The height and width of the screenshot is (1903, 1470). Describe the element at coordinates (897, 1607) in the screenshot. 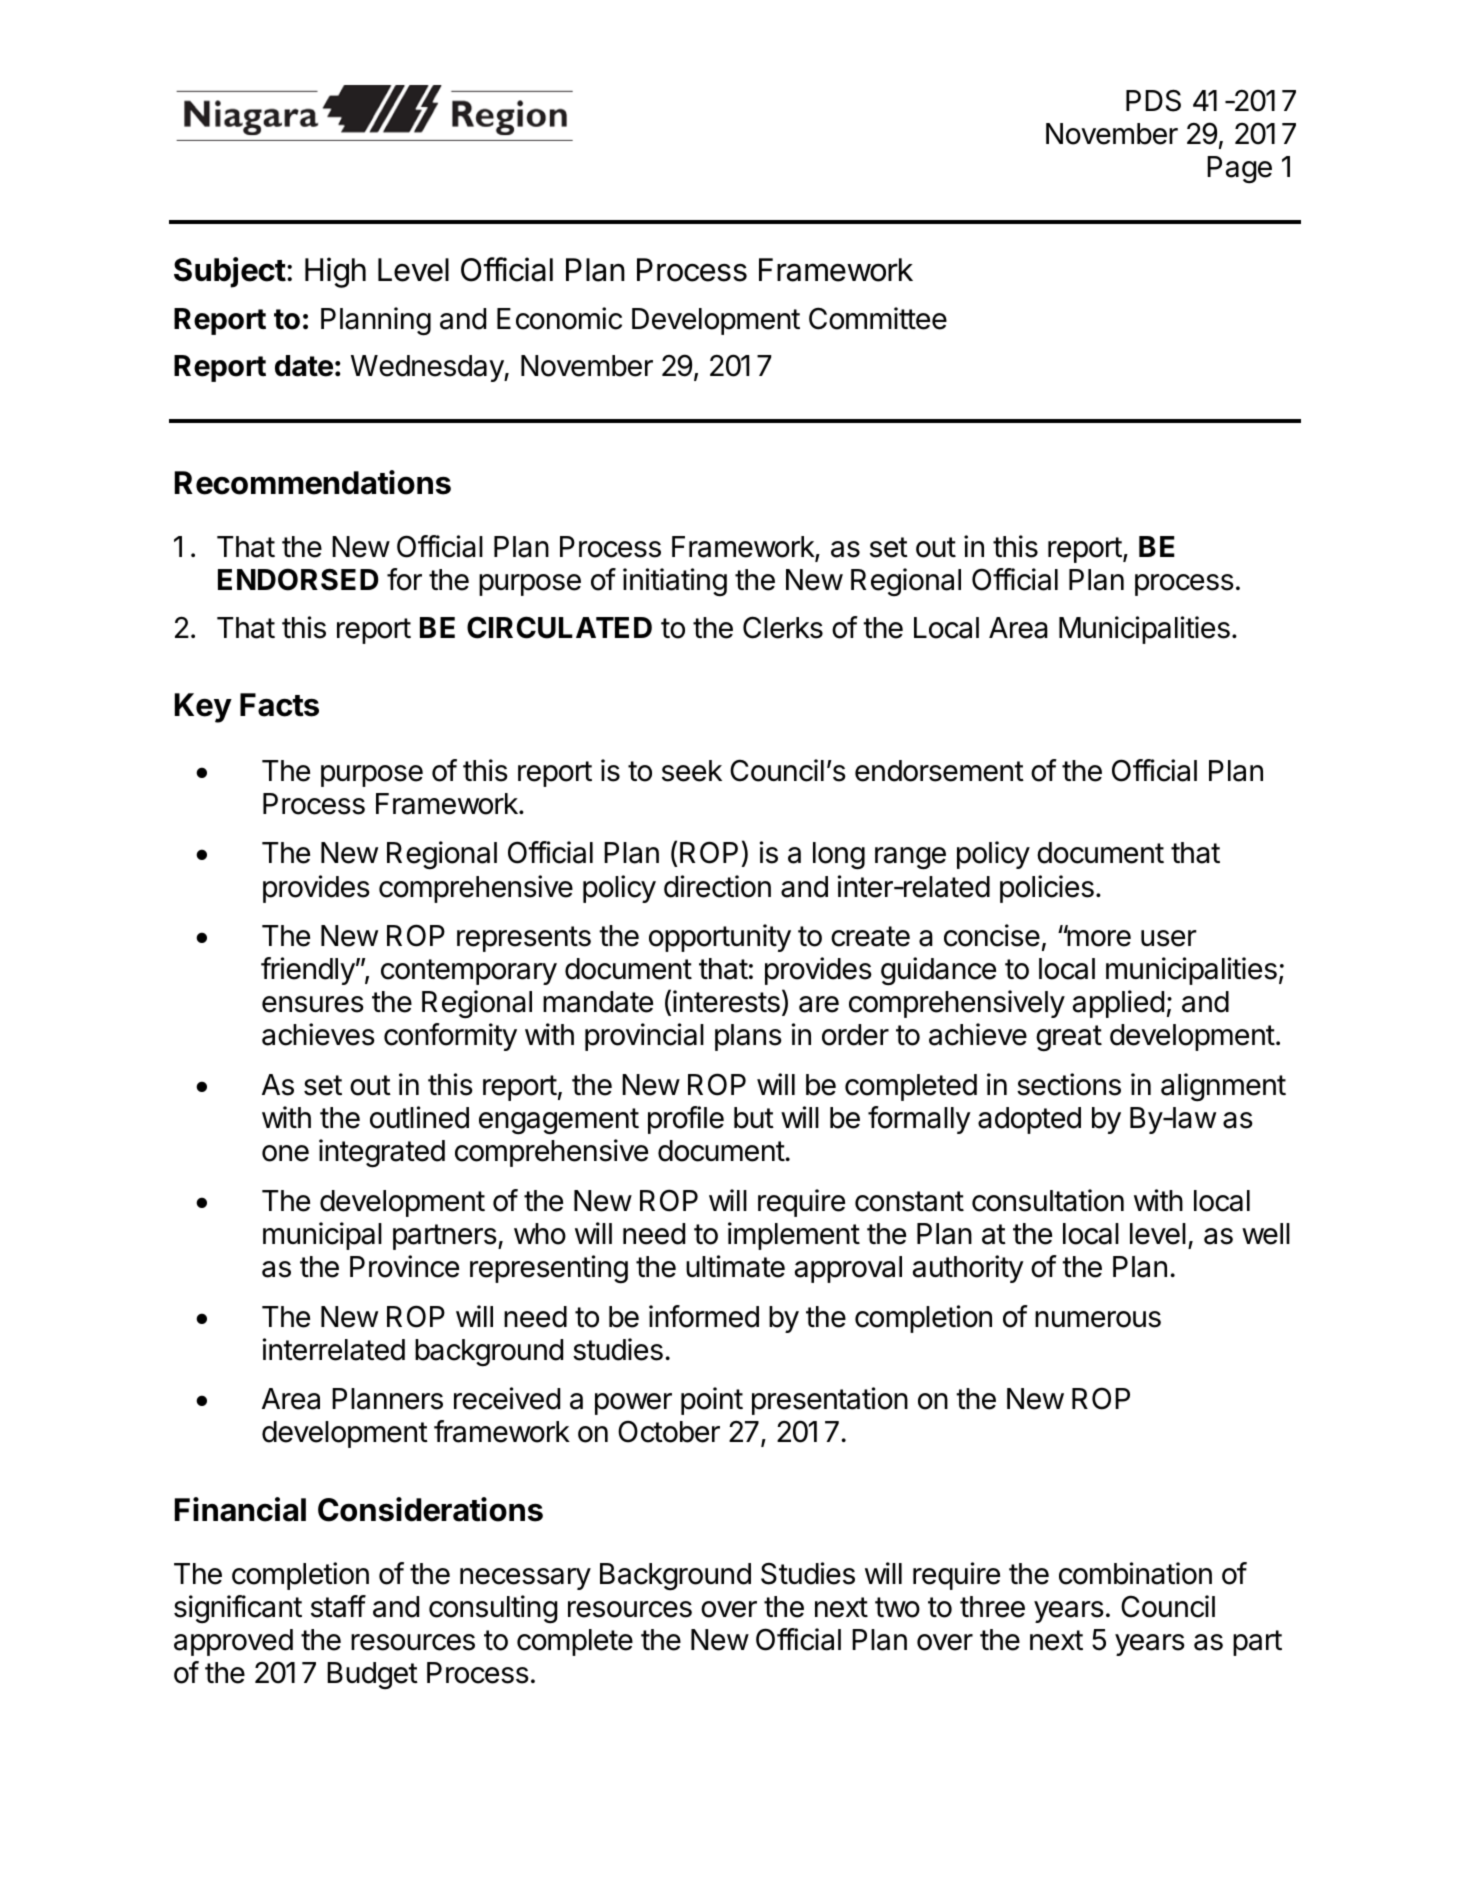

I see `two` at that location.
